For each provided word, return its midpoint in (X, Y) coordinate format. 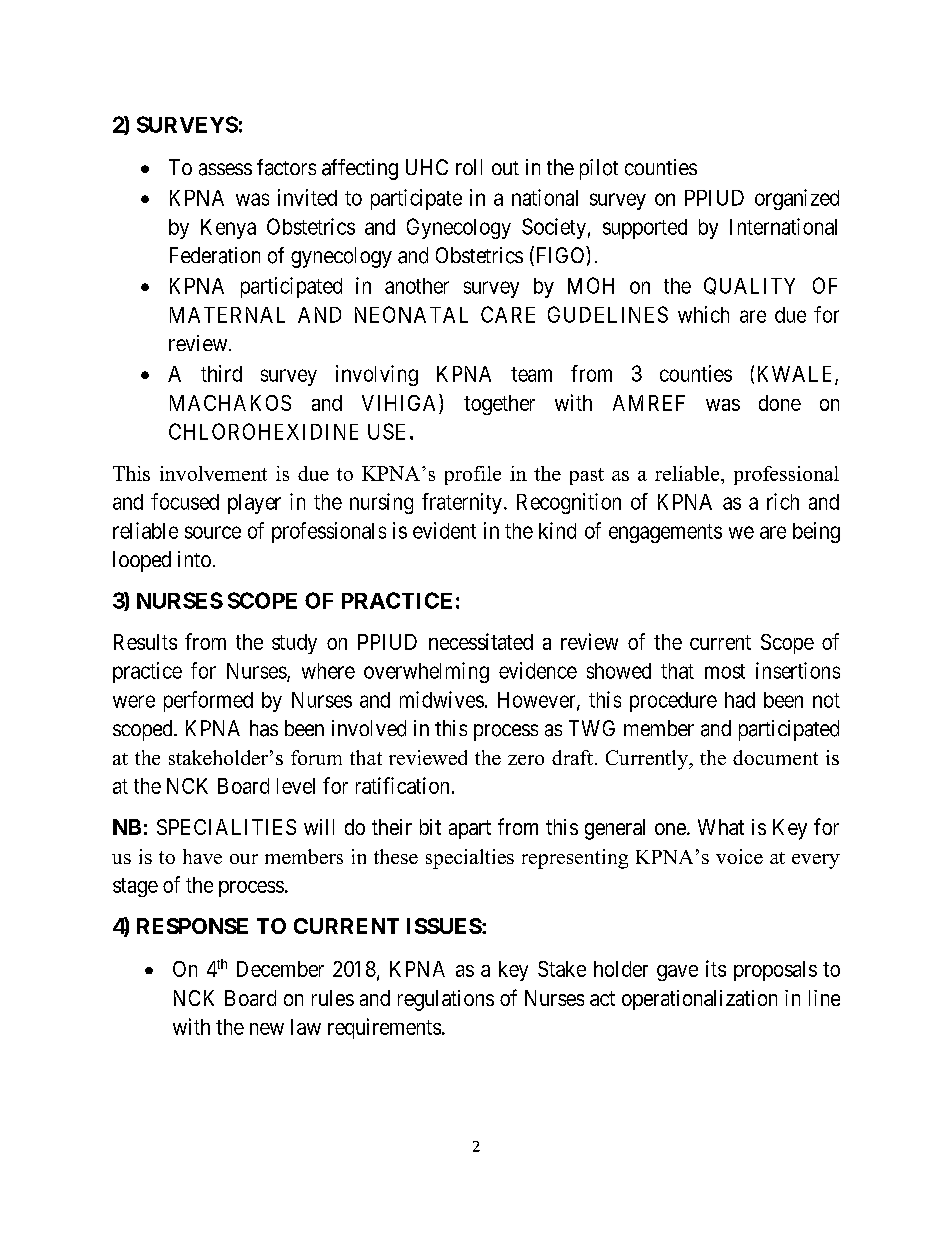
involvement (213, 473)
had (740, 700)
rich (783, 501)
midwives (442, 699)
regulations (446, 1000)
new (267, 1029)
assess (225, 169)
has (264, 728)
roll (469, 167)
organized (797, 199)
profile (473, 475)
